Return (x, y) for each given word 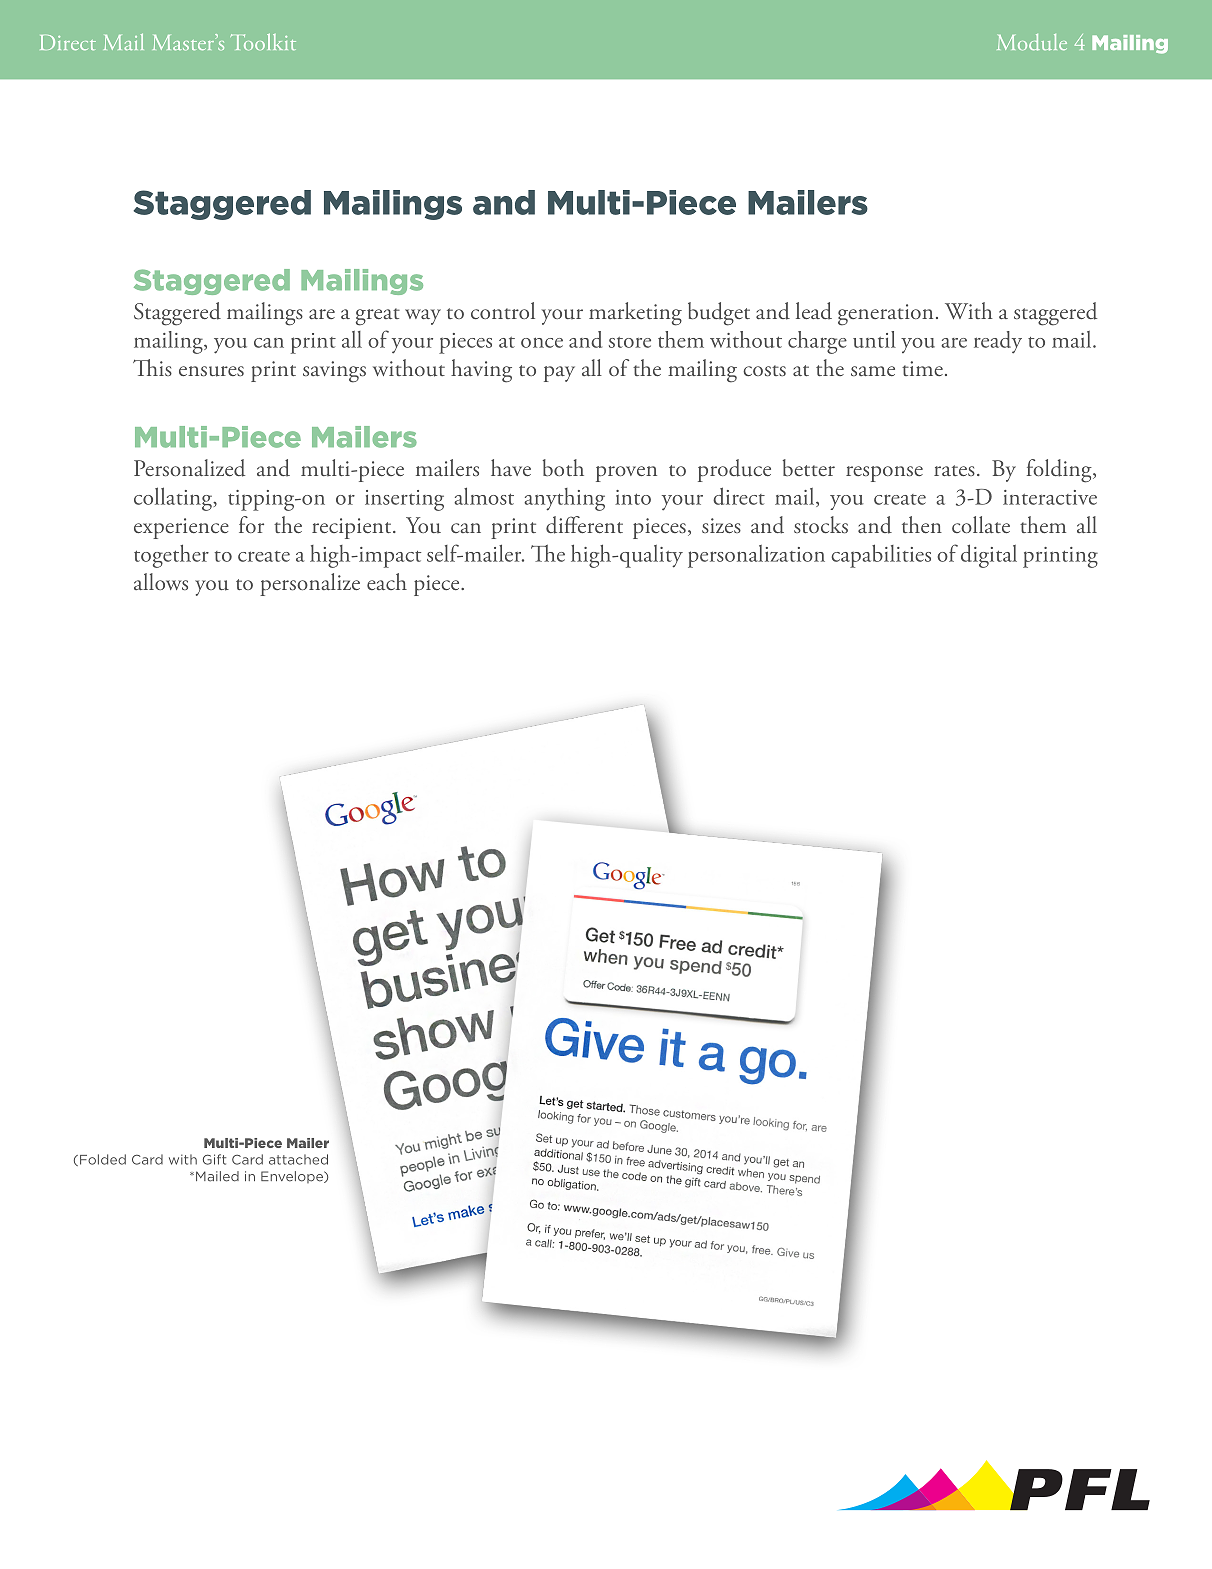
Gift (214, 1159)
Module (1032, 42)
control (503, 310)
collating (174, 499)
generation (885, 315)
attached (298, 1159)
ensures (211, 371)
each (387, 581)
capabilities (881, 556)
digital (989, 556)
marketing (635, 314)
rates (954, 470)
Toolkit (263, 41)
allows (161, 581)
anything (564, 499)
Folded (103, 1159)
